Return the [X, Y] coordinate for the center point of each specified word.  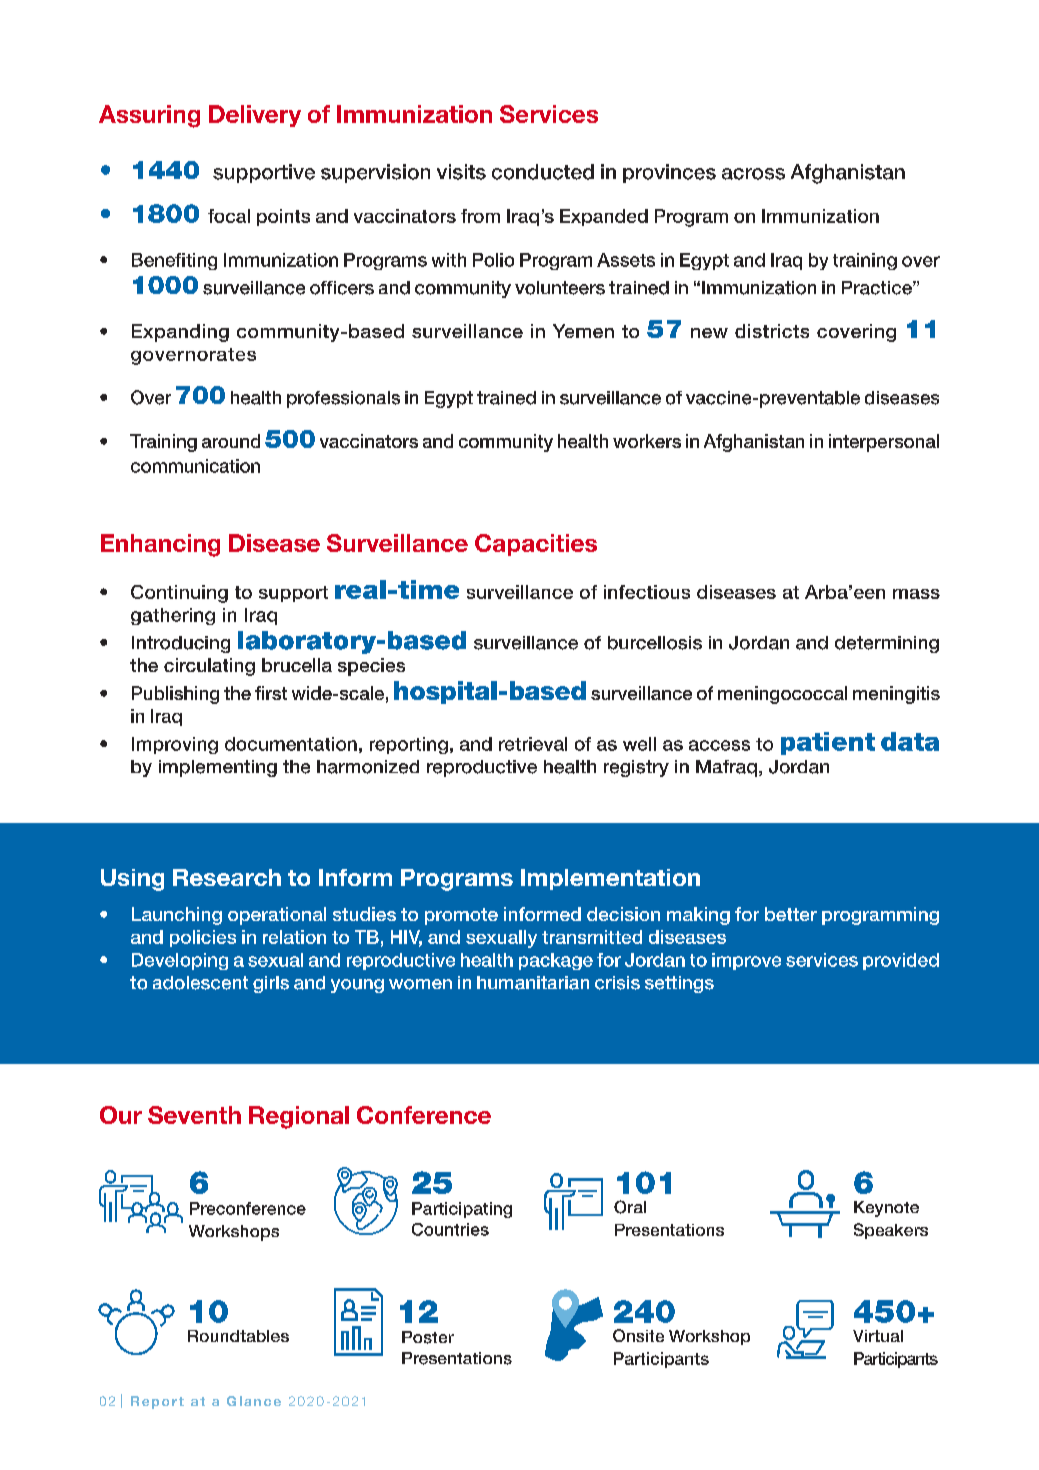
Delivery [255, 116]
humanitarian [533, 983]
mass [916, 594]
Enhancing [160, 545]
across [753, 174]
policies [203, 938]
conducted [543, 172]
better [791, 914]
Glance [254, 1401]
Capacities [536, 545]
